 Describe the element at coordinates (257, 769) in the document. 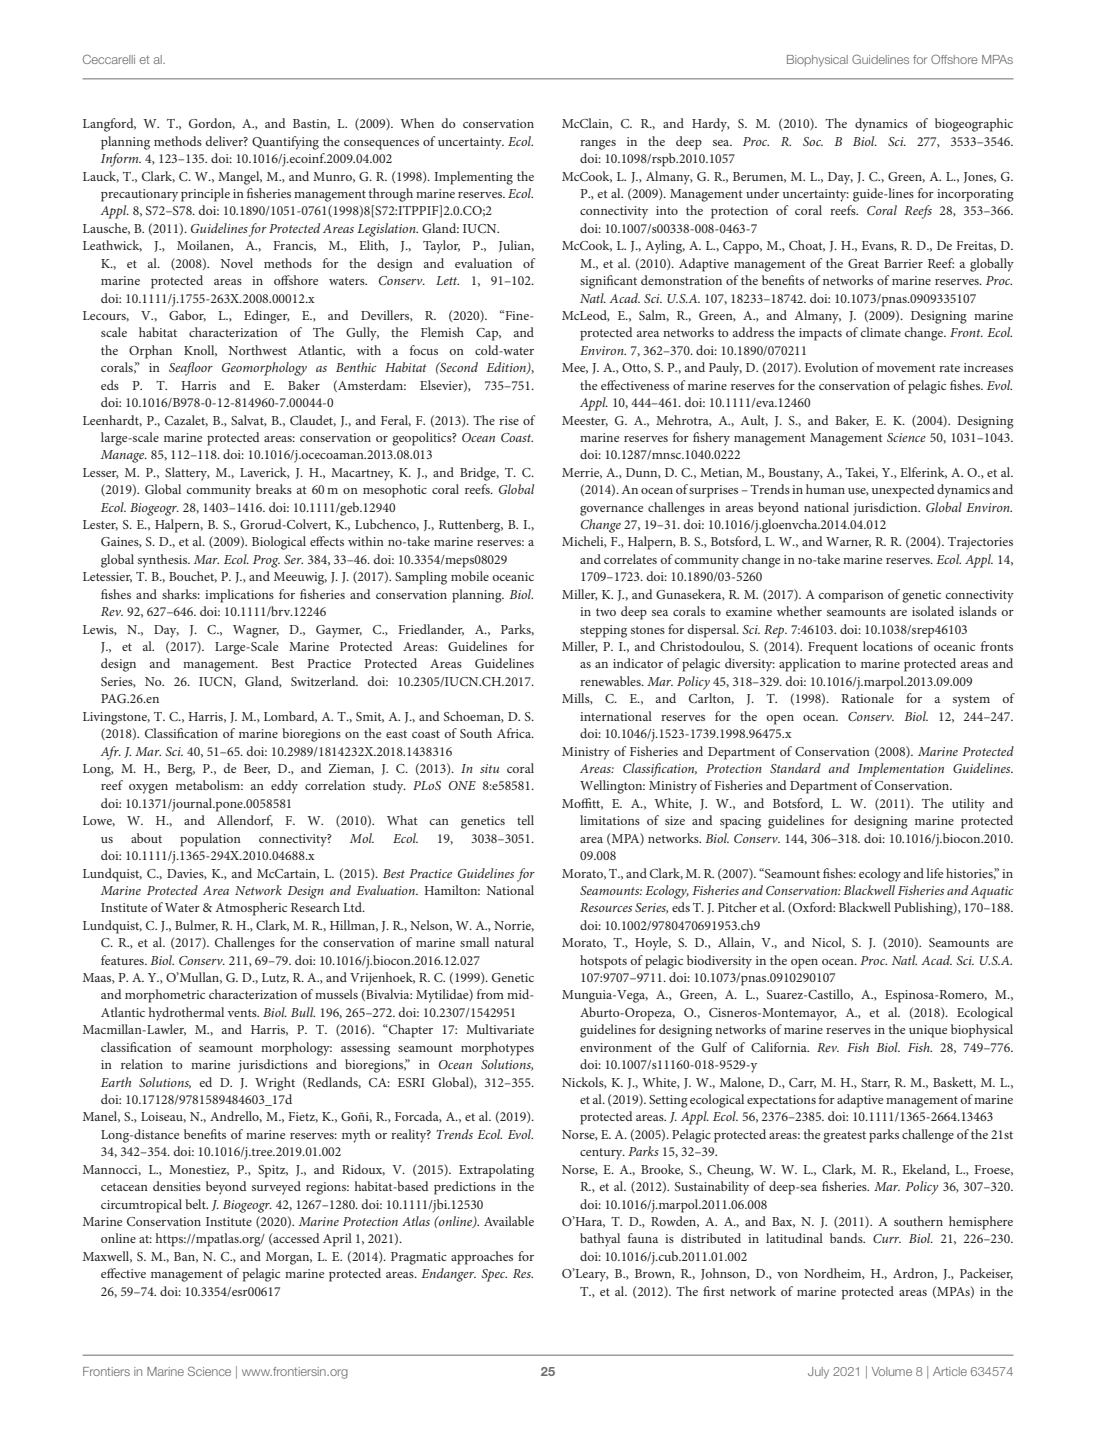

I see `Beer` at that location.
